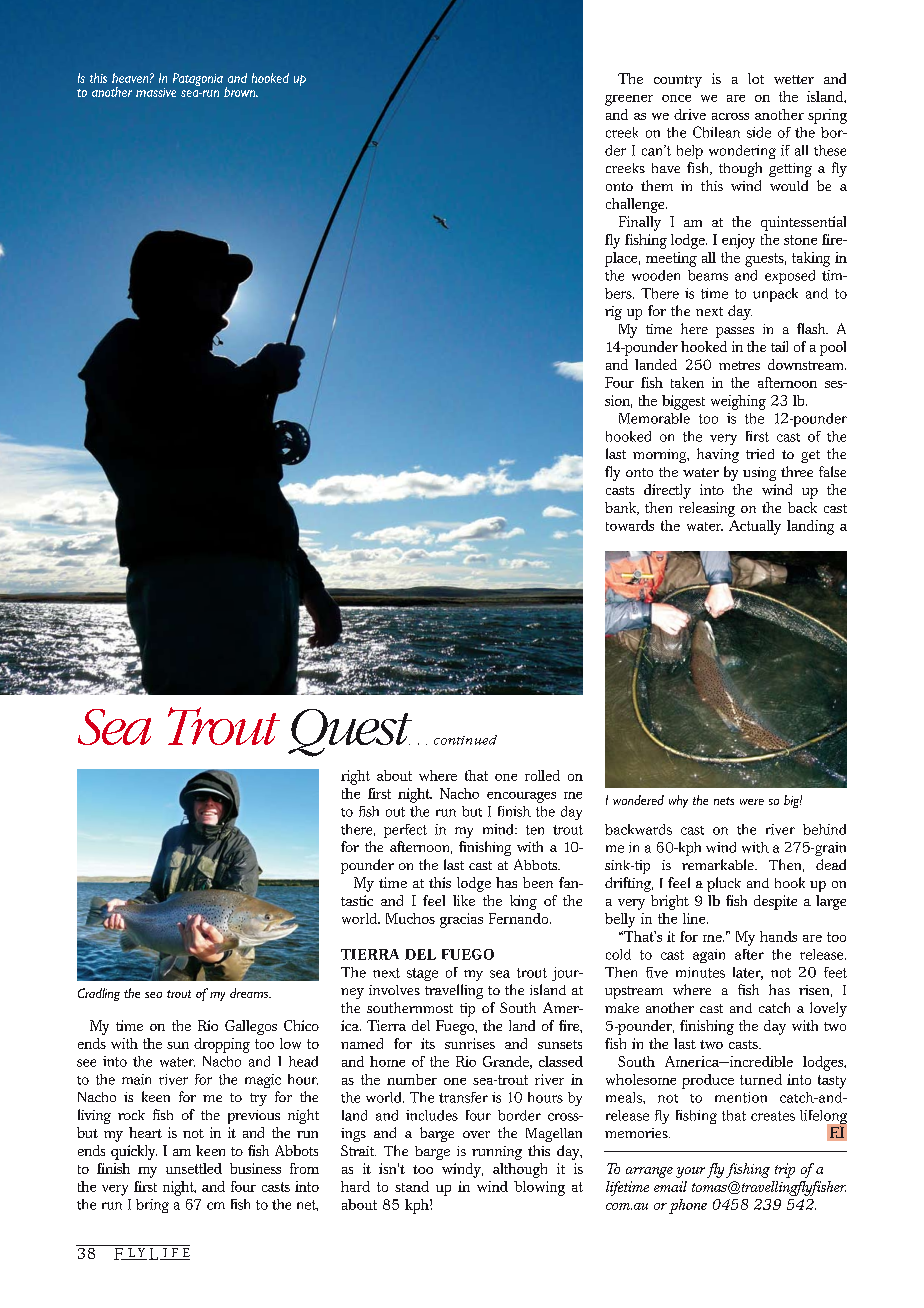 This document has width=924, height=1308. Describe the element at coordinates (759, 132) in the document. I see `side` at that location.
